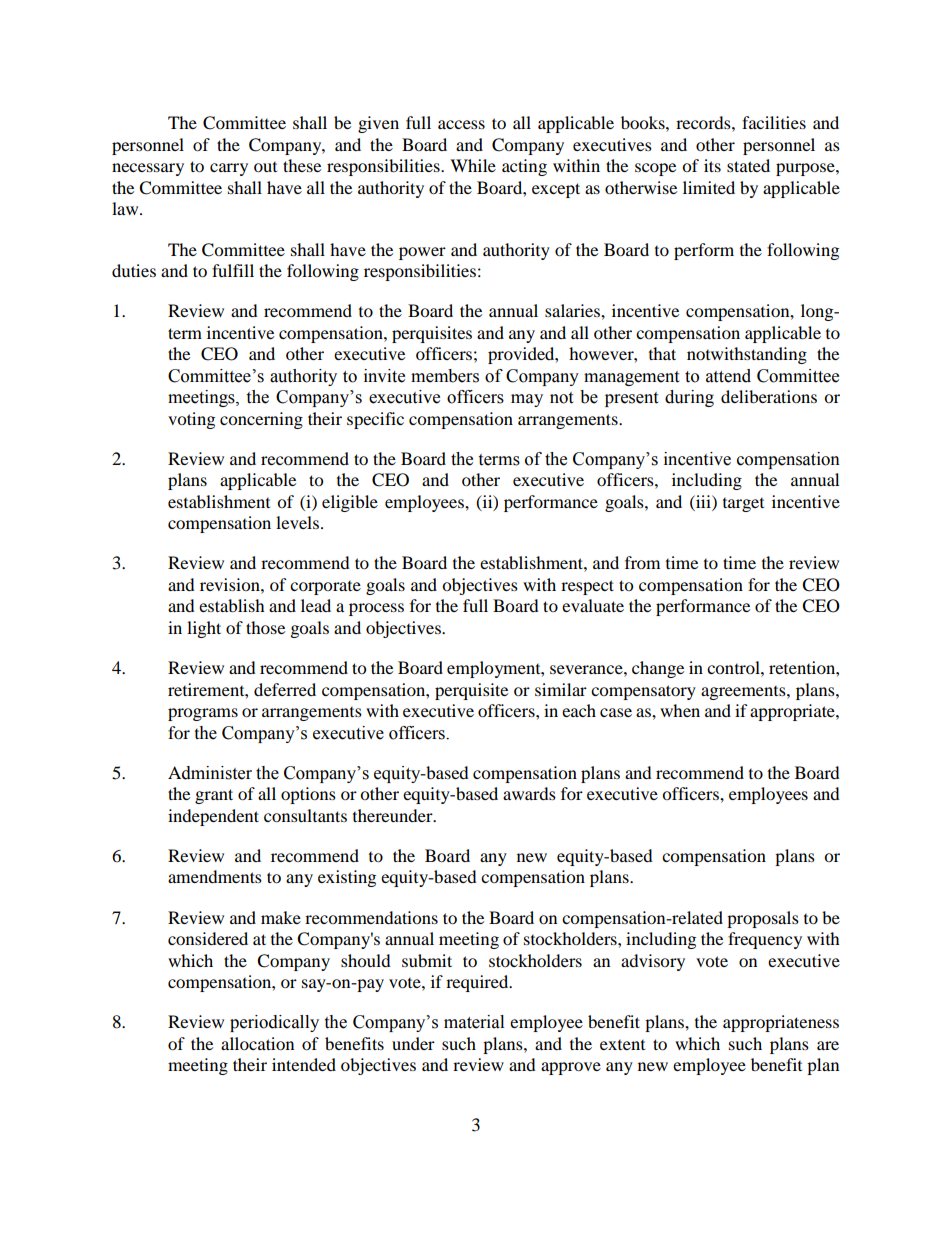 The image size is (952, 1233). Describe the element at coordinates (763, 919) in the image. I see `proposals` at that location.
